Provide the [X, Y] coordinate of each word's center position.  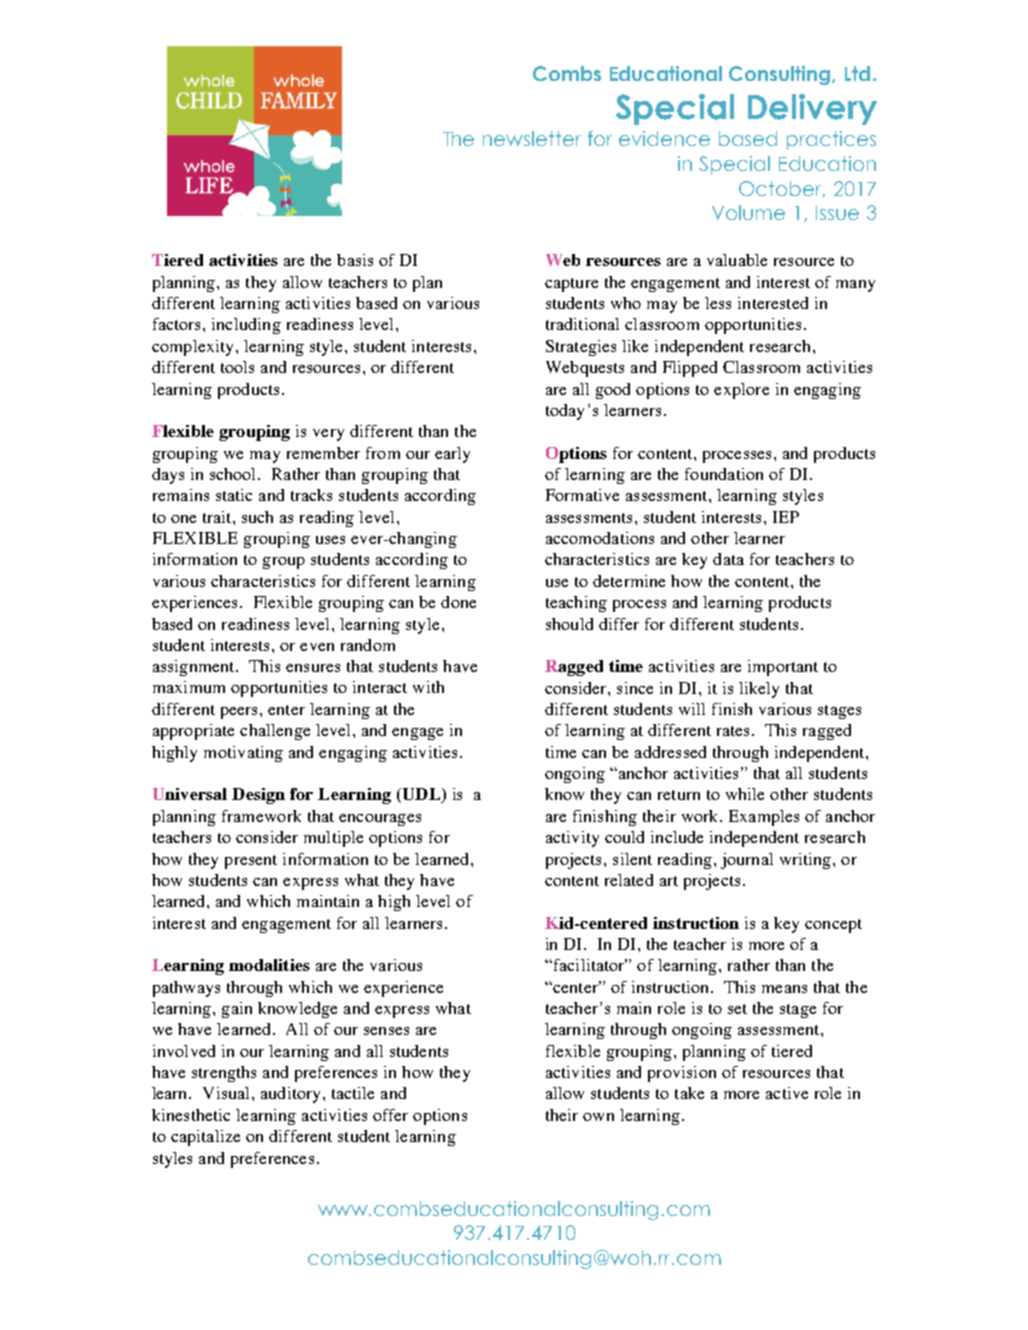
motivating [243, 754]
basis [355, 260]
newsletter [532, 138]
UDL [421, 795]
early [452, 455]
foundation [724, 474]
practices [831, 140]
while [745, 794]
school [234, 474]
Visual [228, 1093]
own [598, 1117]
